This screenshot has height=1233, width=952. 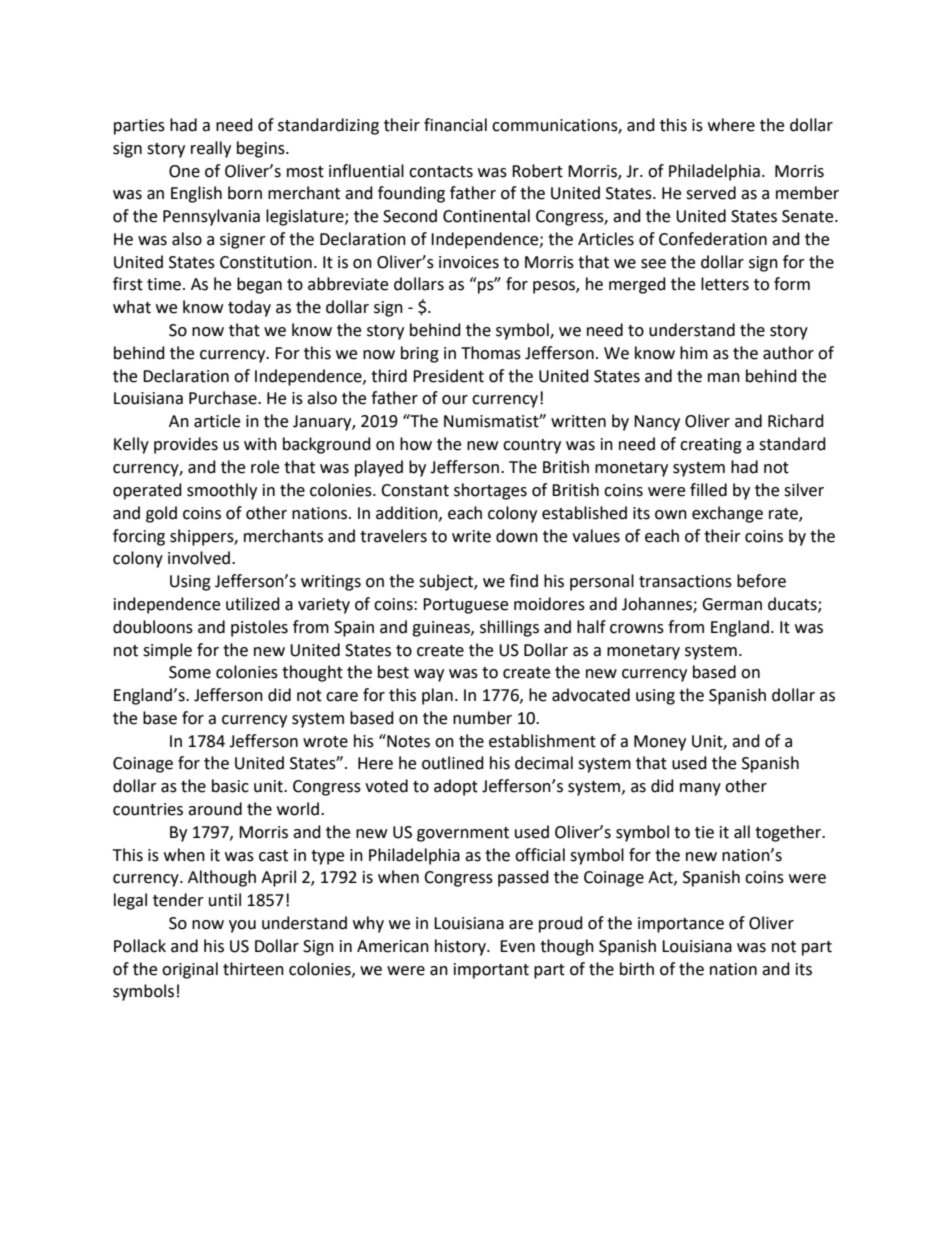 What do you see at coordinates (711, 193) in the screenshot?
I see `served` at bounding box center [711, 193].
